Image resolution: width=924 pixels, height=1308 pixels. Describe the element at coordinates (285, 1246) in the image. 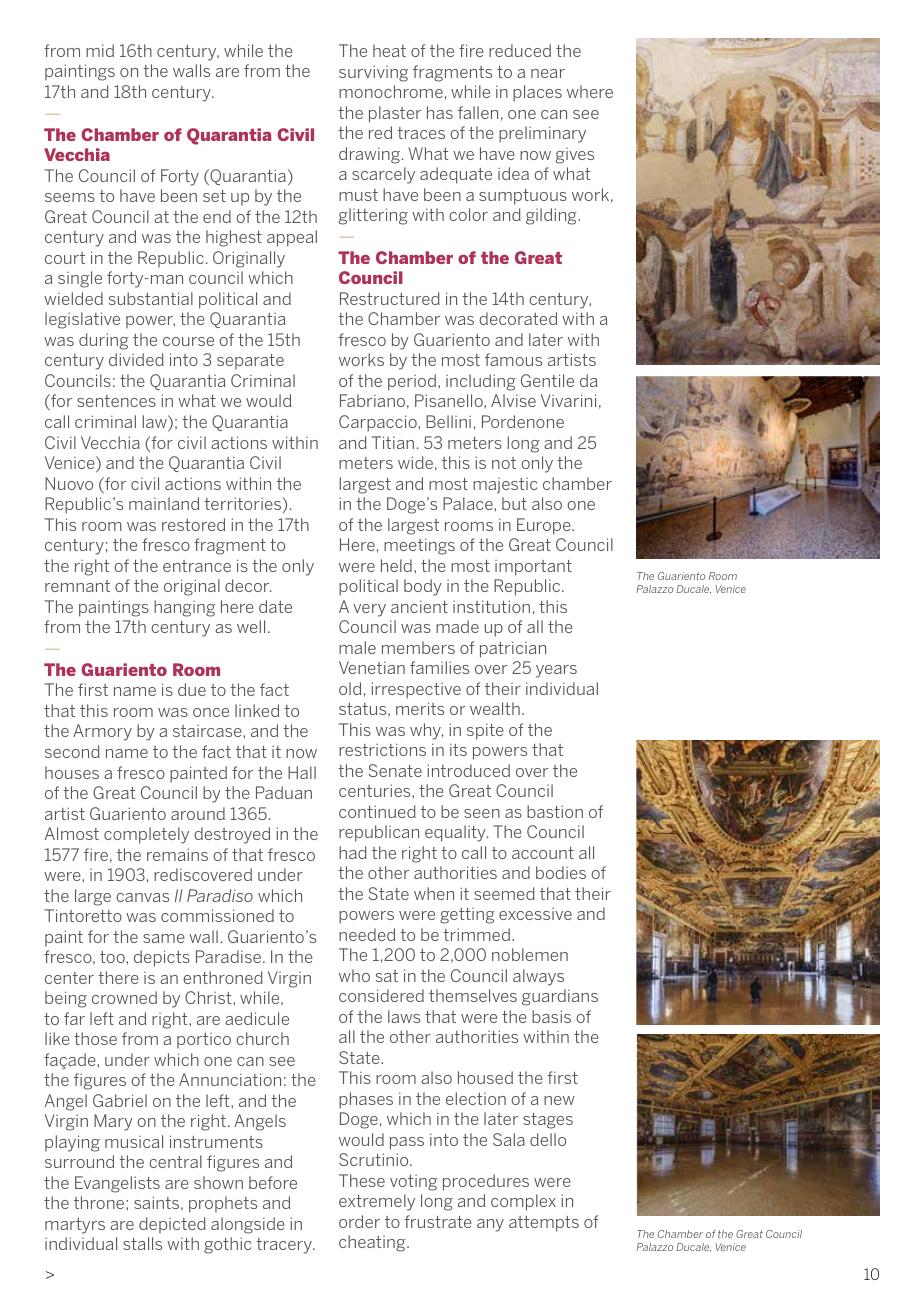

I see `tracery` at that location.
